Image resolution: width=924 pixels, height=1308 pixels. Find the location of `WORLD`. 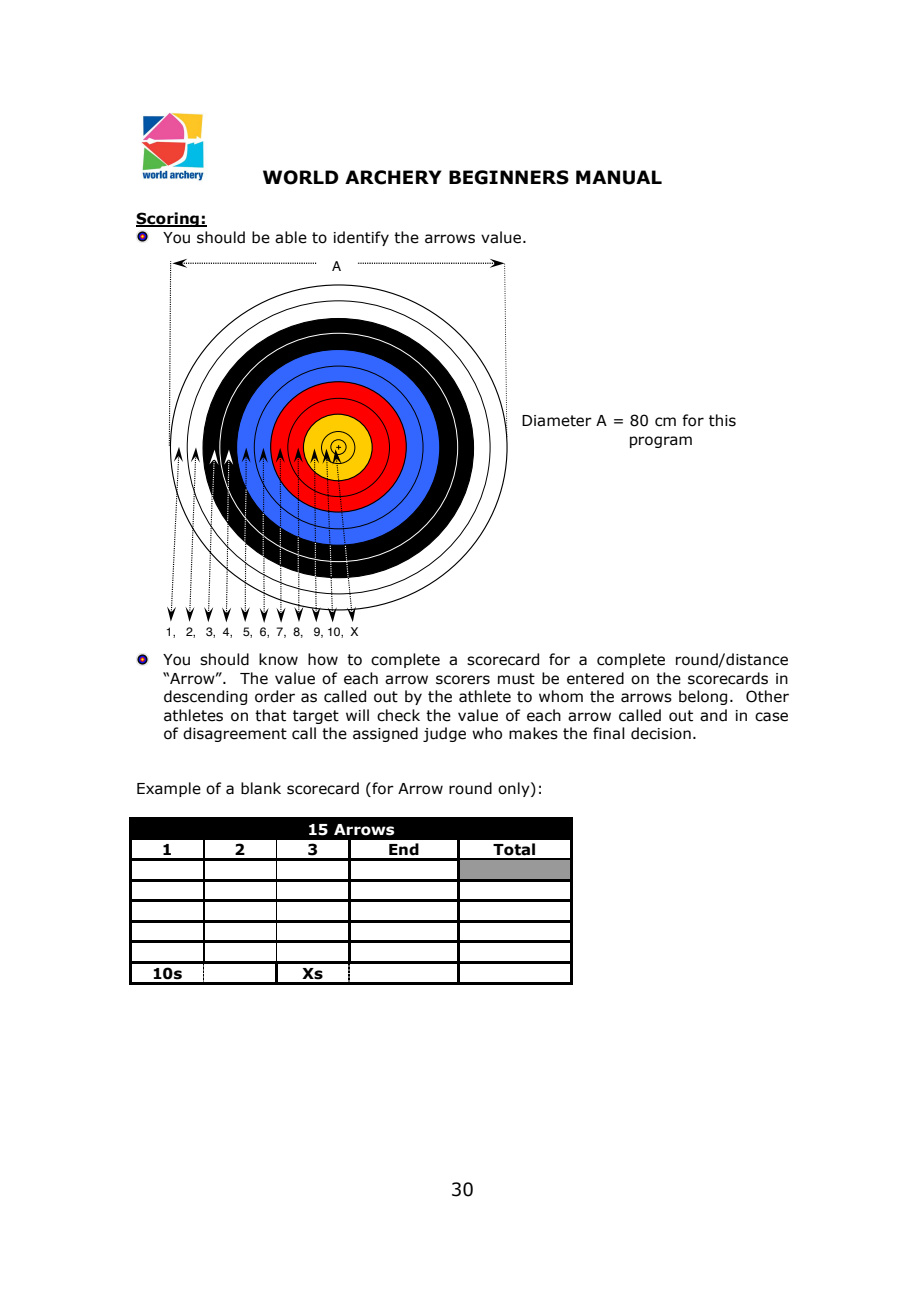

WORLD is located at coordinates (301, 177).
